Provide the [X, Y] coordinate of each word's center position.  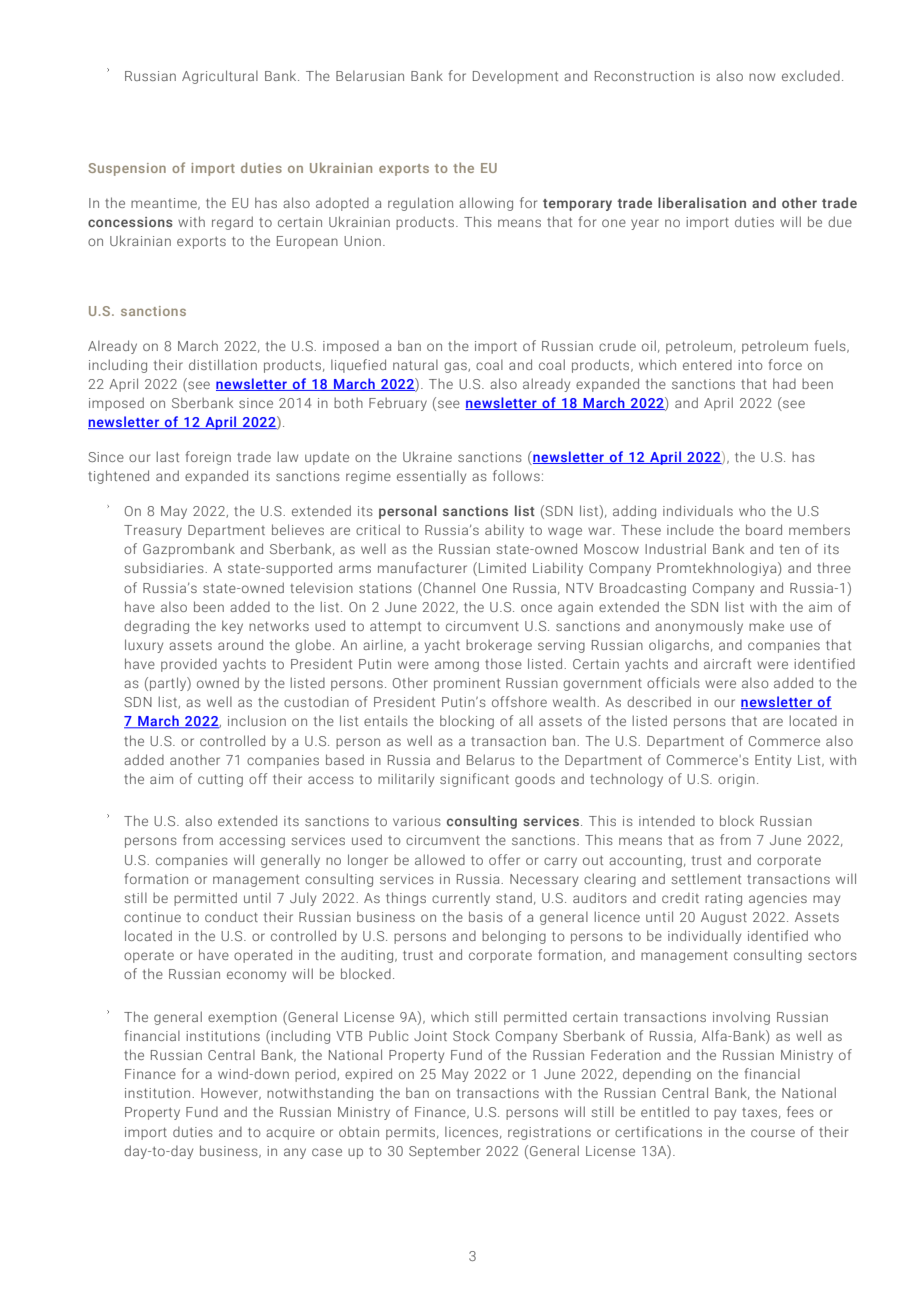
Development [515, 77]
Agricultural [220, 77]
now [762, 77]
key [232, 627]
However [231, 1094]
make [766, 625]
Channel [448, 587]
